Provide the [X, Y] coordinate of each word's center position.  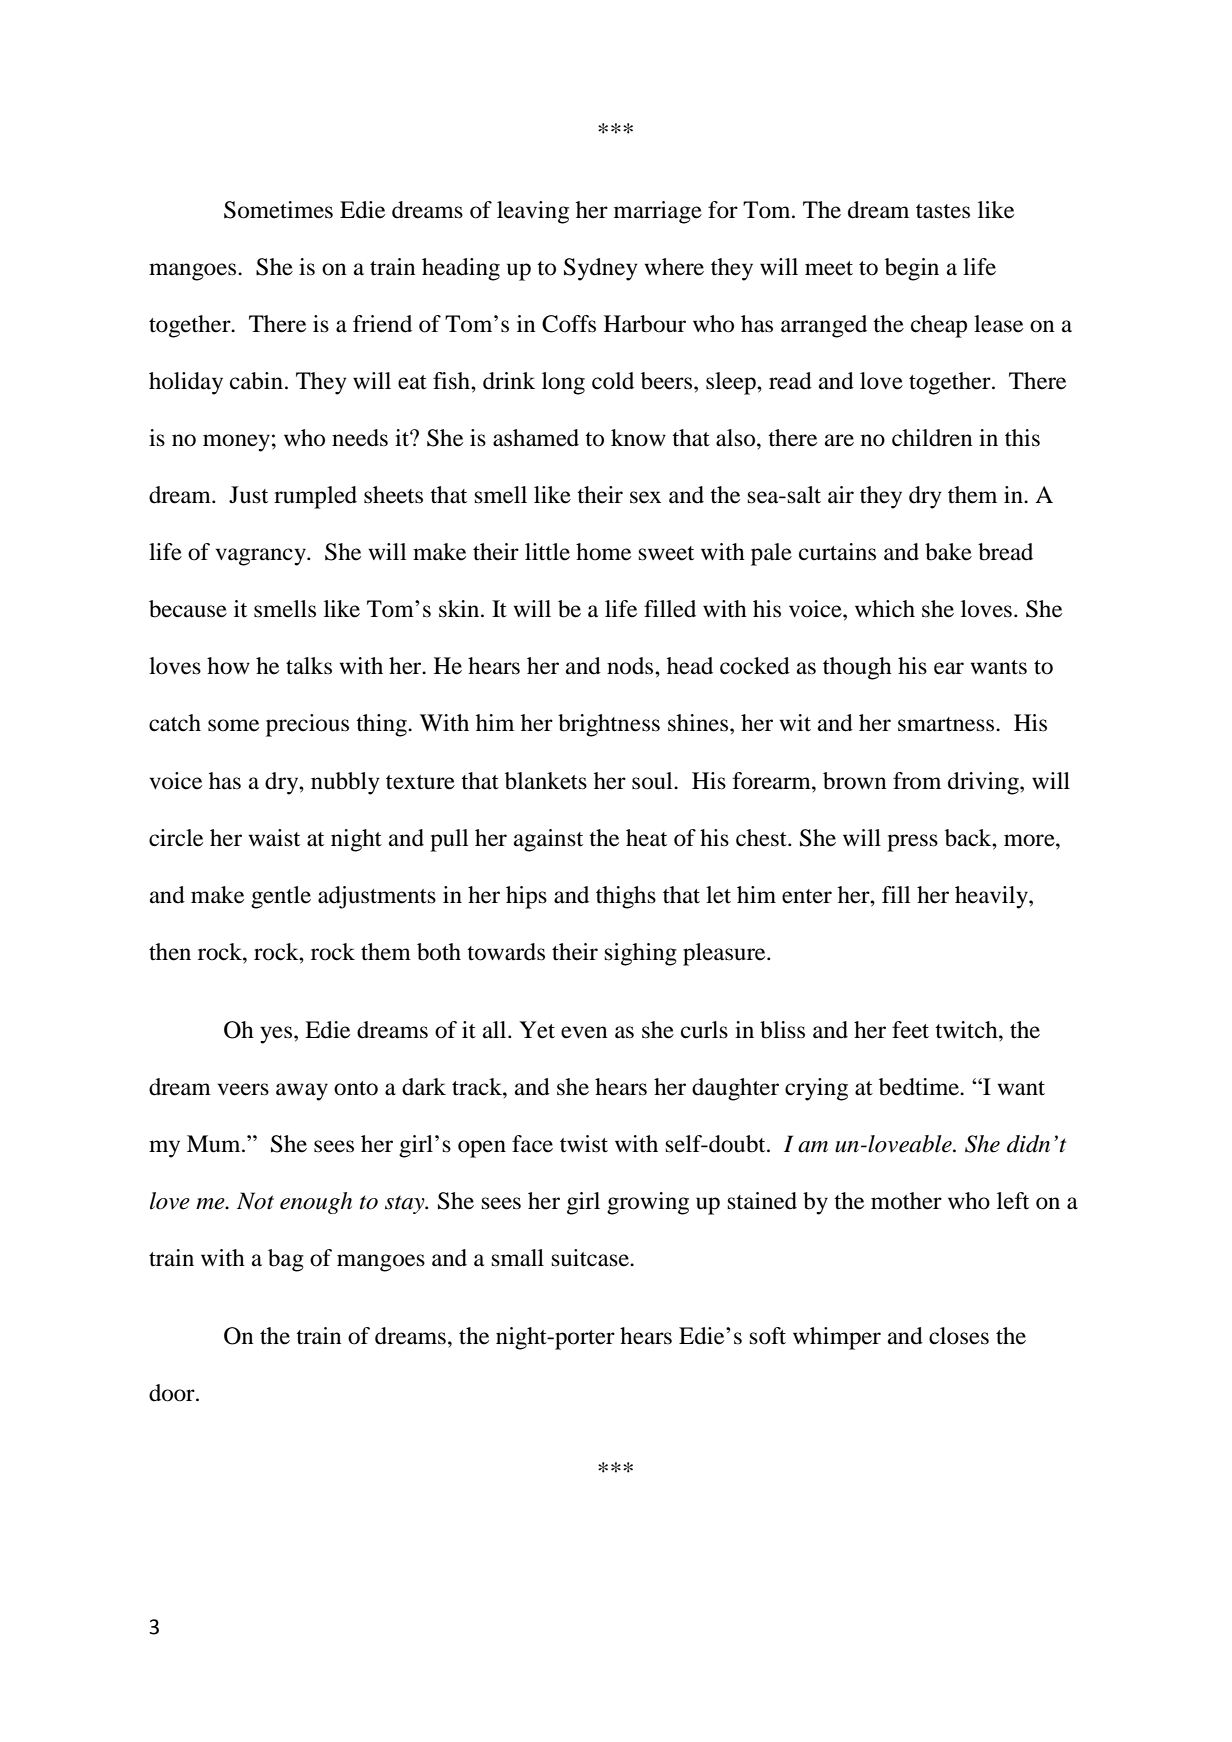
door [173, 1393]
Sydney [601, 269]
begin [912, 269]
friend [382, 324]
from [917, 781]
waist [274, 838]
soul [653, 781]
